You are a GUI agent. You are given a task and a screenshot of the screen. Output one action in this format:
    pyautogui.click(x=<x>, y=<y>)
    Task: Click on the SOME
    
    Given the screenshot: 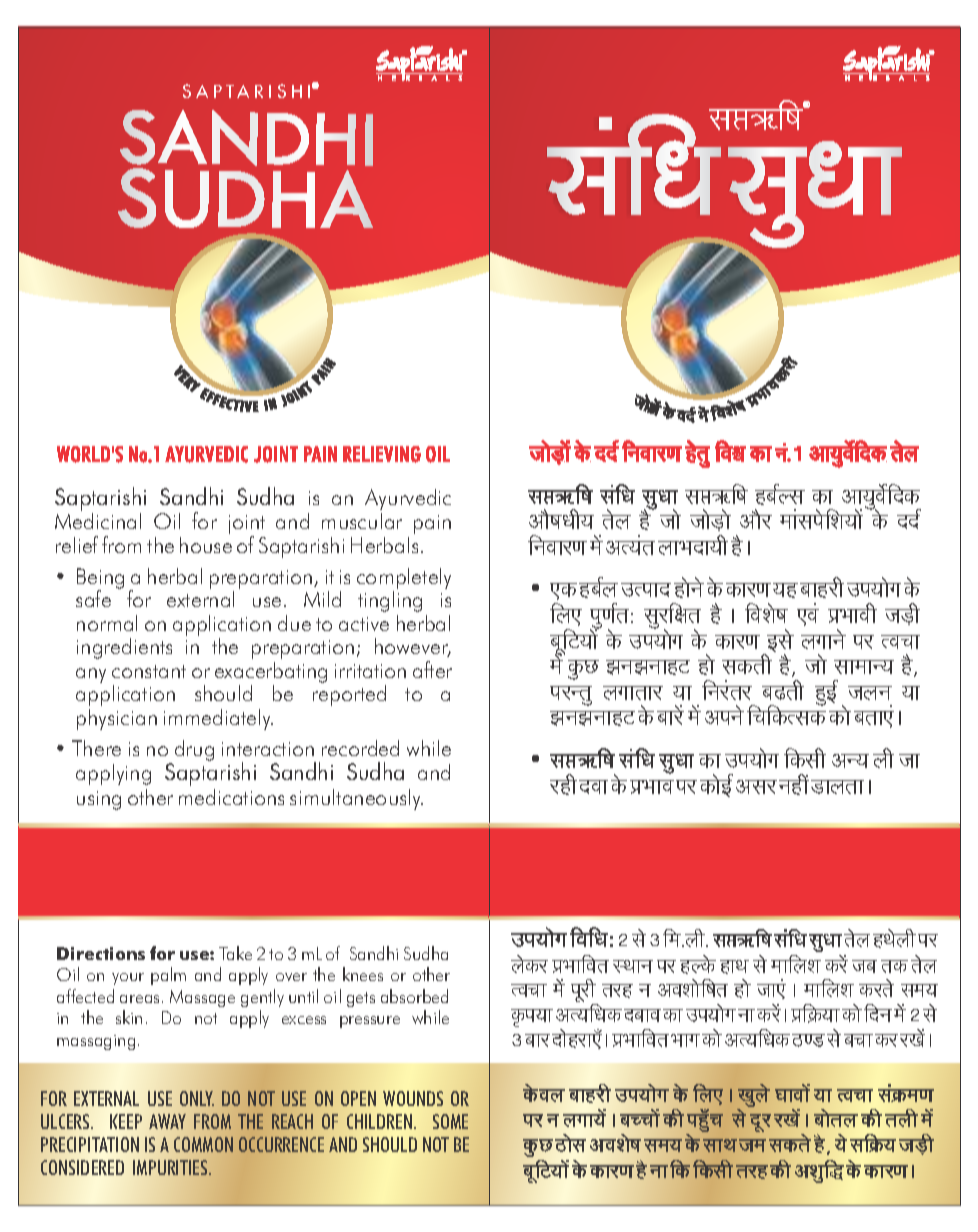 What is the action you would take?
    pyautogui.click(x=450, y=1121)
